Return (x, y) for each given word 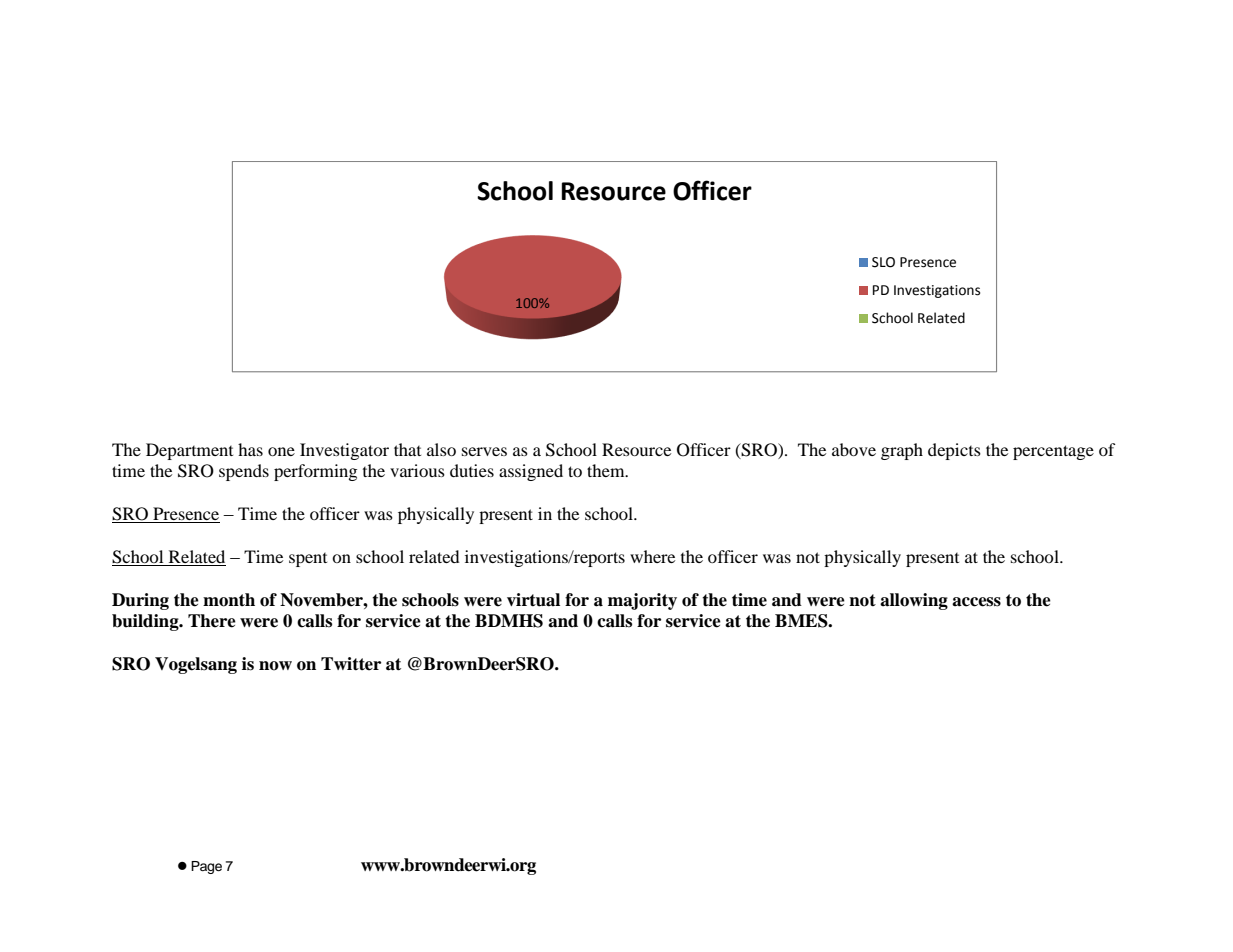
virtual (533, 600)
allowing (914, 601)
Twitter (351, 664)
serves (484, 451)
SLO (883, 262)
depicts (954, 451)
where (652, 556)
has (250, 449)
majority (642, 601)
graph (902, 451)
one (281, 451)
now (275, 666)
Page (206, 867)
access (976, 602)
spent (308, 560)
